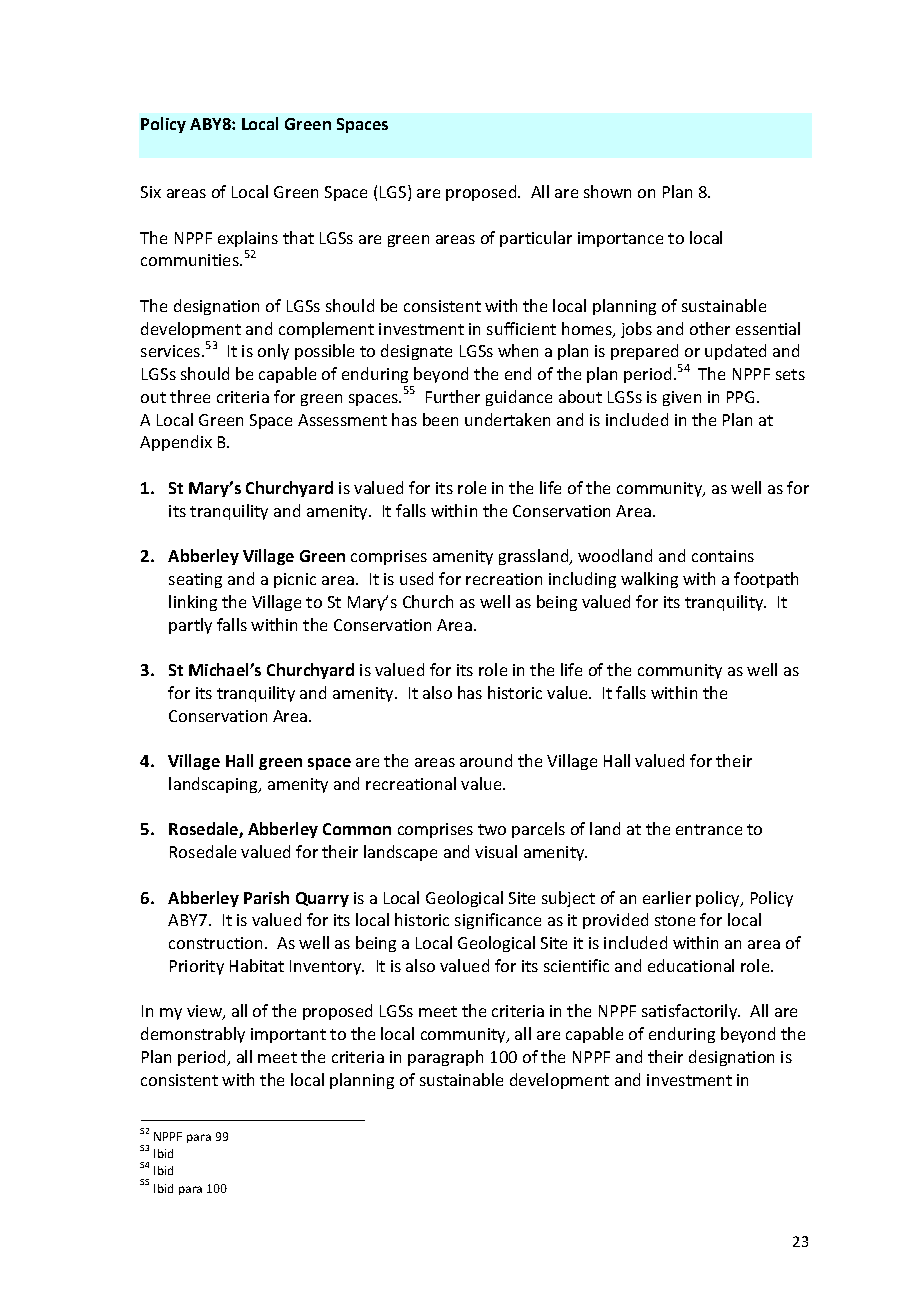  Describe the element at coordinates (496, 851) in the screenshot. I see `visual` at that location.
